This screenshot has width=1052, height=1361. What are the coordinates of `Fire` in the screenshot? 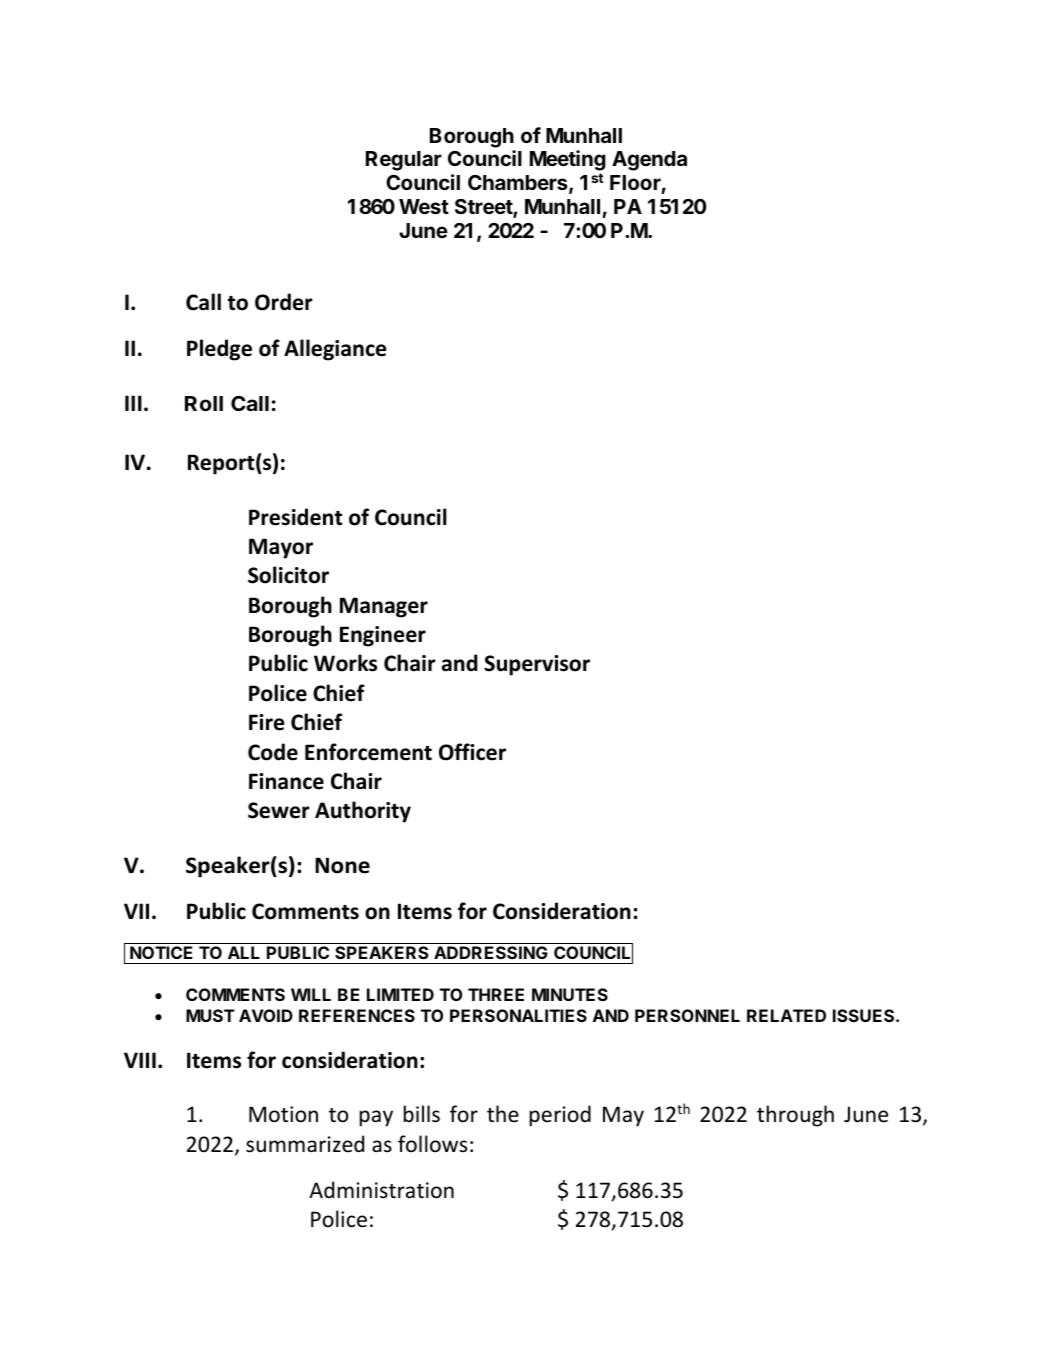 It's located at (267, 722).
